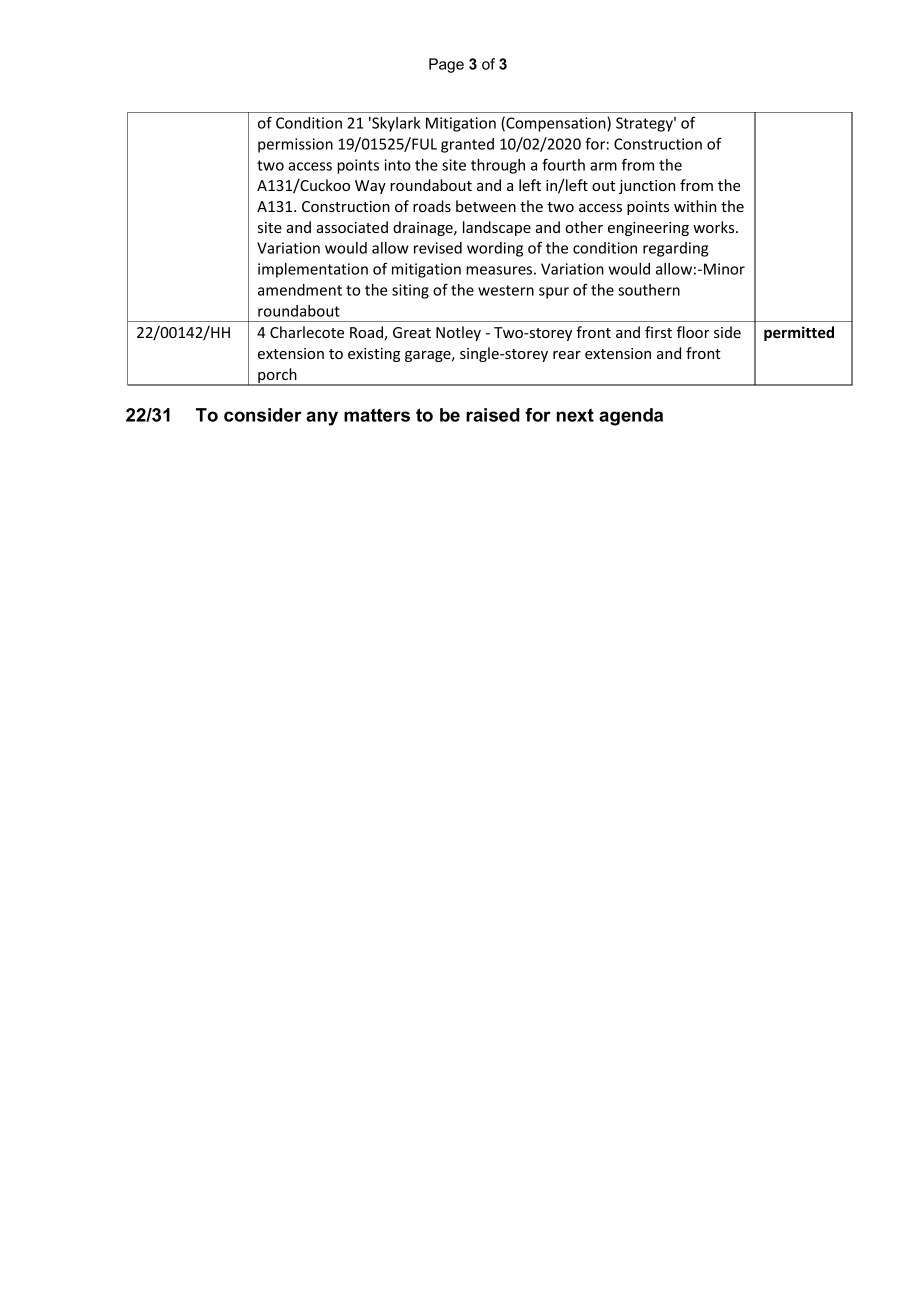 The image size is (924, 1308). Describe the element at coordinates (693, 332) in the screenshot. I see `floor` at that location.
